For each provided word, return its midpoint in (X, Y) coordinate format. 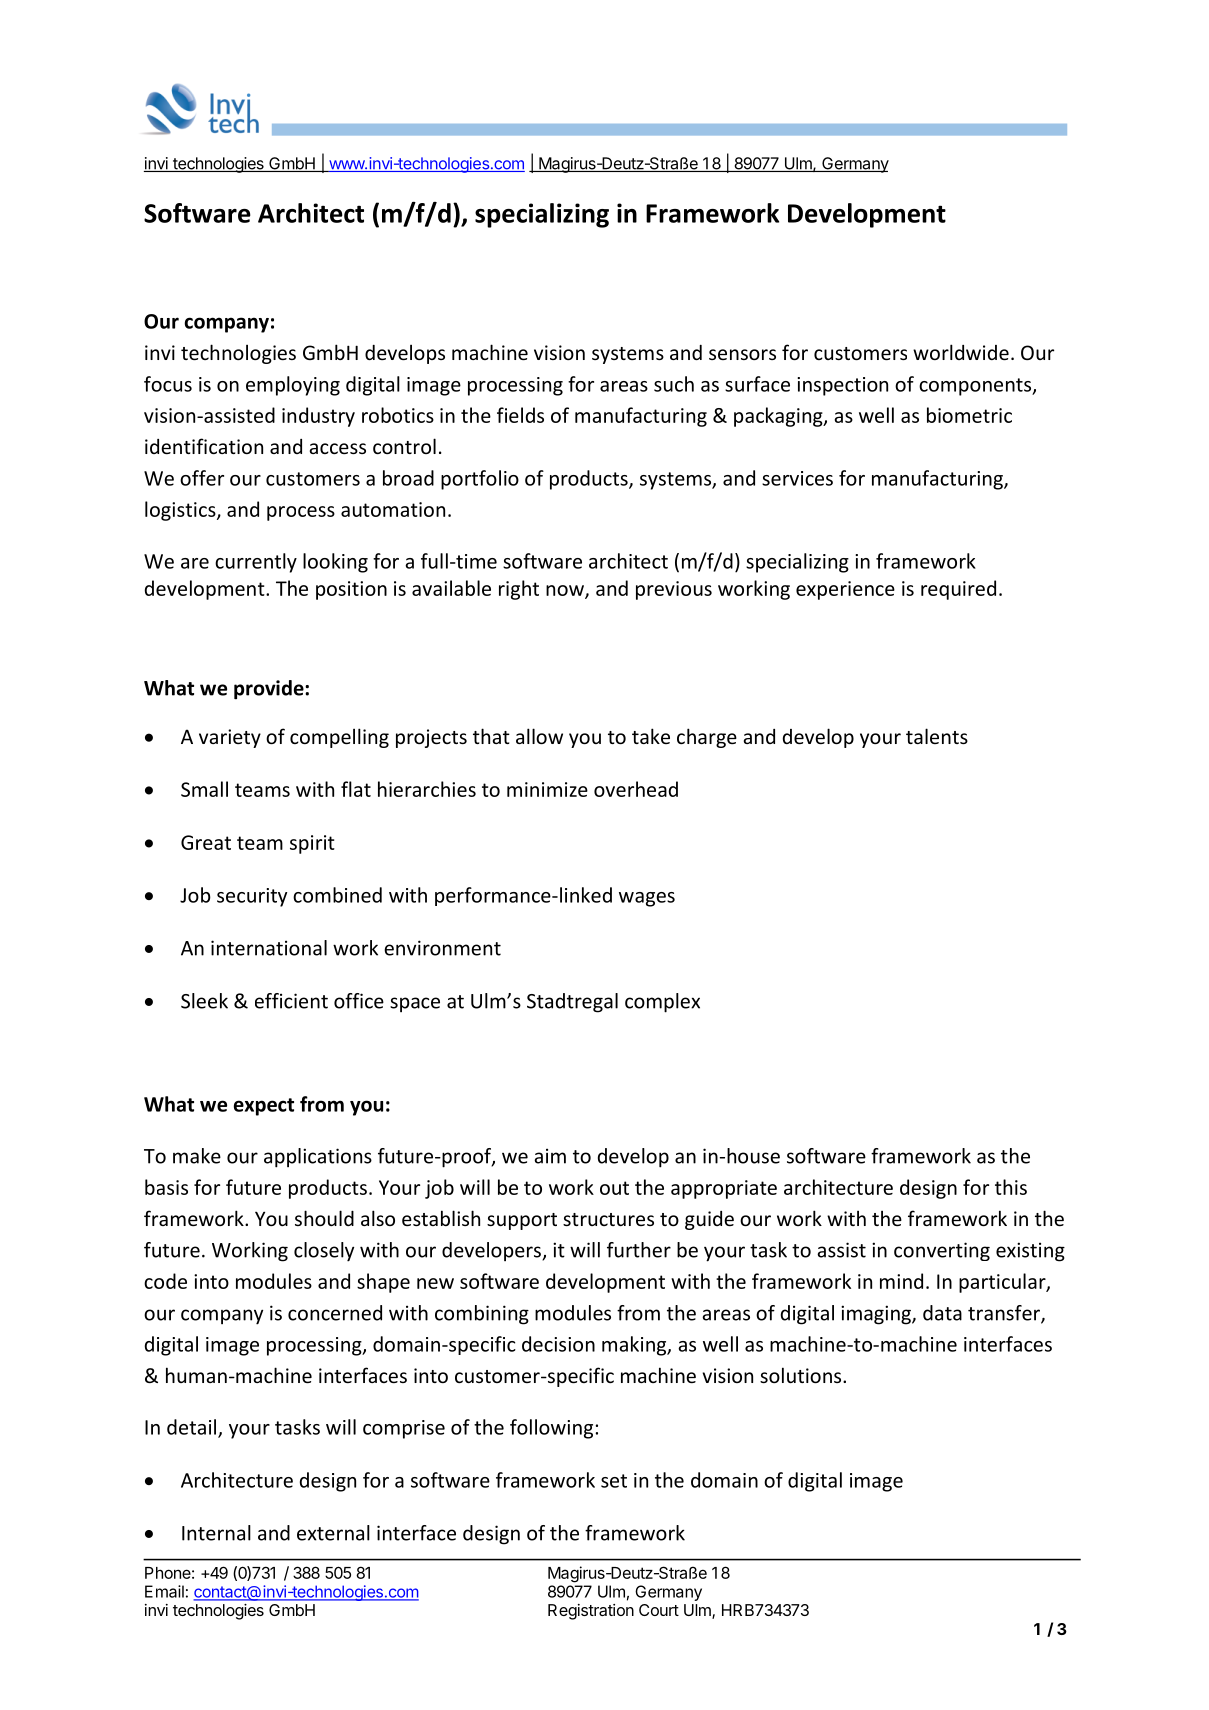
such (674, 384)
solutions (802, 1375)
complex (662, 1003)
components (976, 387)
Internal (216, 1533)
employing (293, 386)
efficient (291, 1001)
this (1011, 1187)
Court (659, 1610)
